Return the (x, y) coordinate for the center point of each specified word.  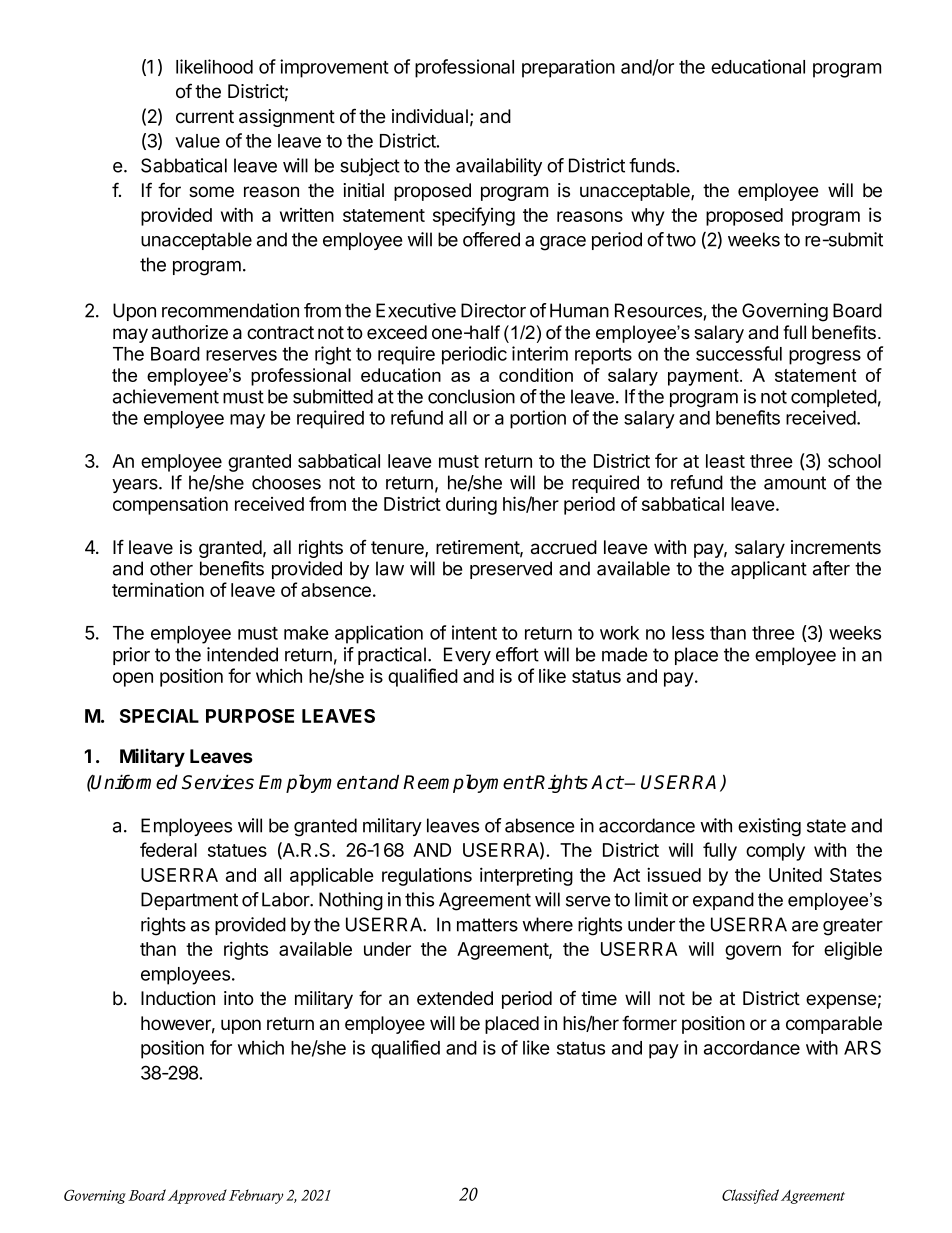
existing (769, 827)
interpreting (526, 876)
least (725, 461)
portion (538, 419)
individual (430, 116)
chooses (286, 482)
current (205, 117)
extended (455, 998)
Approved (197, 1196)
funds (652, 165)
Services (218, 782)
